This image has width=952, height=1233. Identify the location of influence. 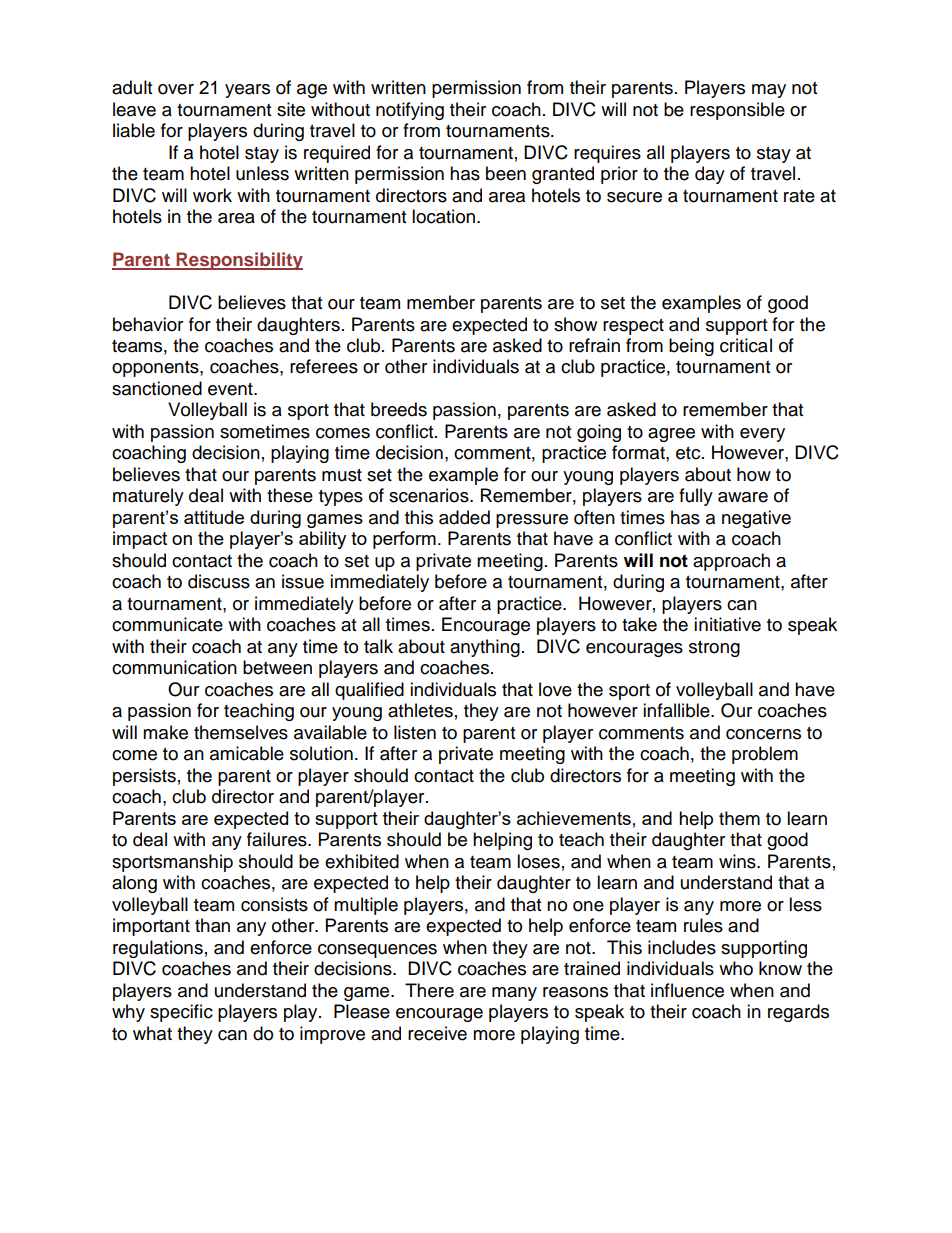
(687, 990).
